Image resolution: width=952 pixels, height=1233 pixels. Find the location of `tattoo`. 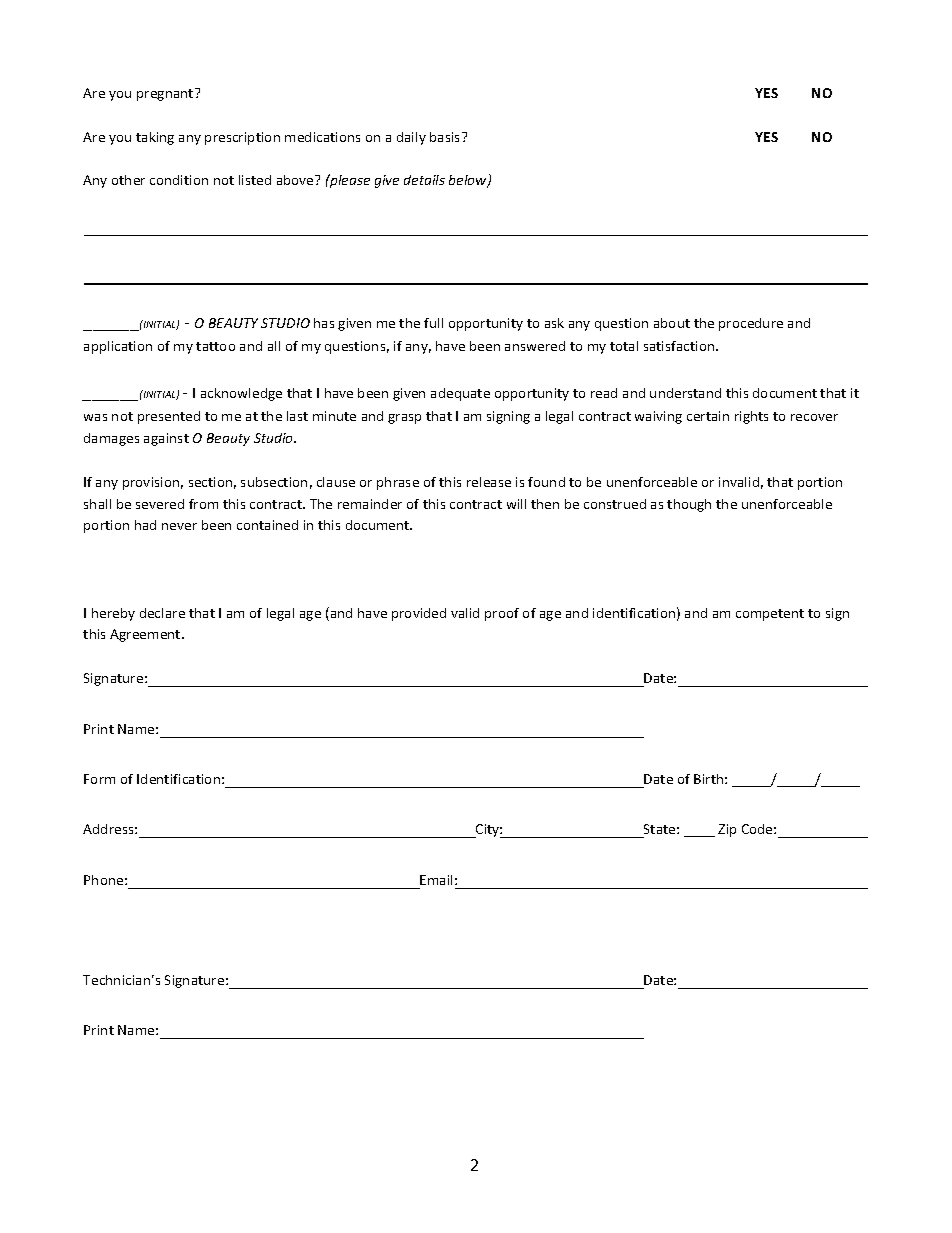

tattoo is located at coordinates (215, 346).
